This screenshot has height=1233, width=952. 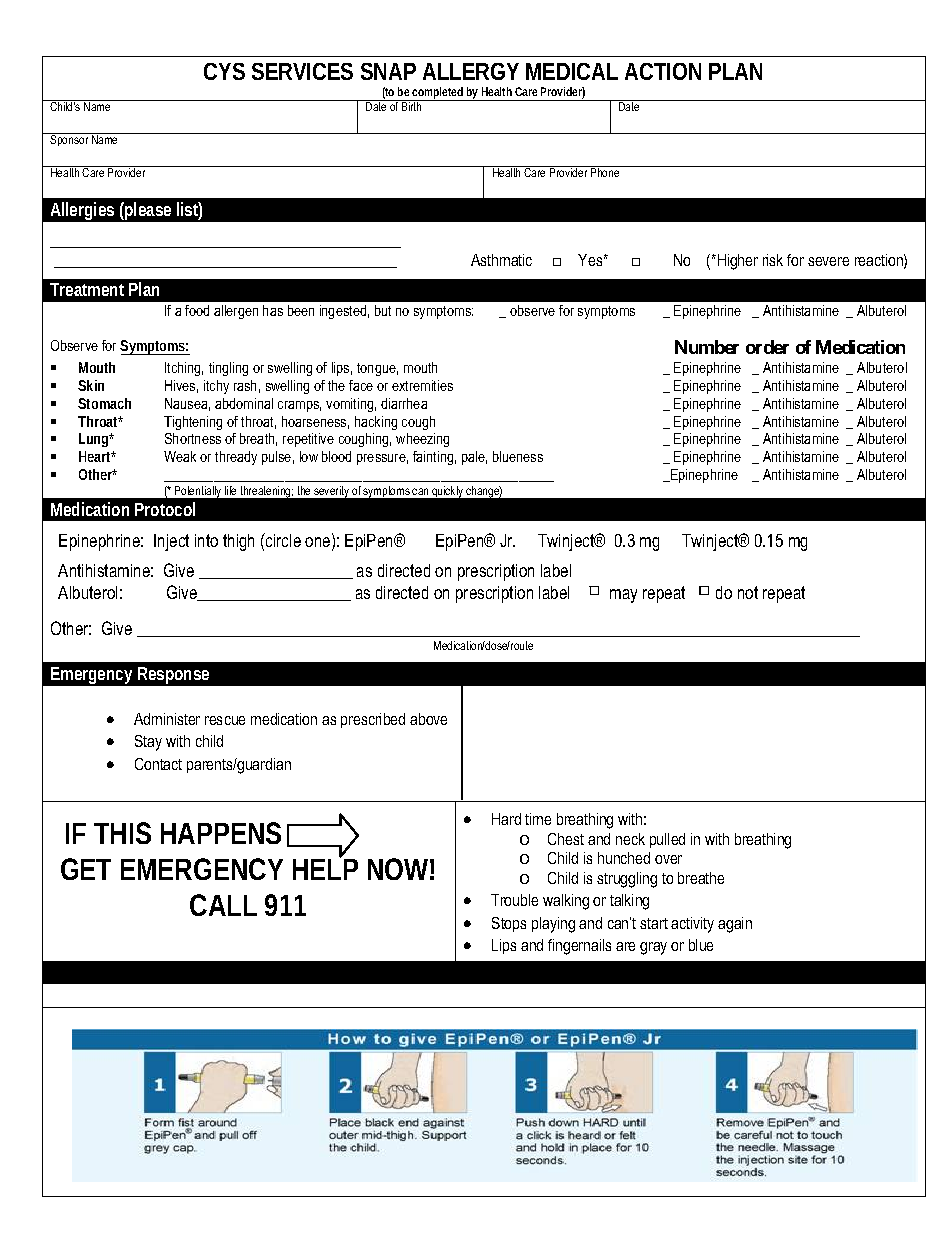 I want to click on CYS, so click(x=224, y=71).
